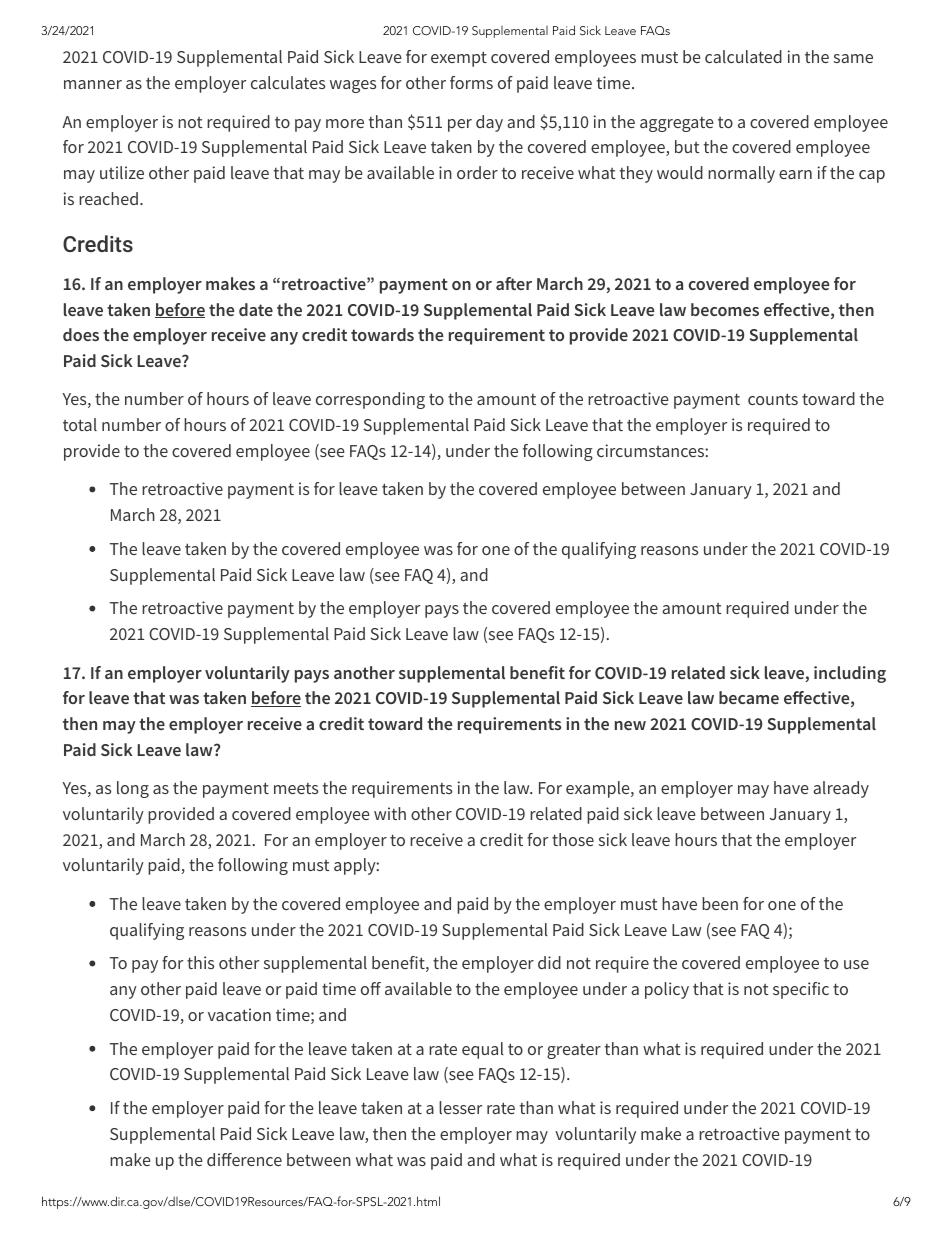 The width and height of the screenshot is (952, 1233). What do you see at coordinates (630, 725) in the screenshot?
I see `new` at bounding box center [630, 725].
